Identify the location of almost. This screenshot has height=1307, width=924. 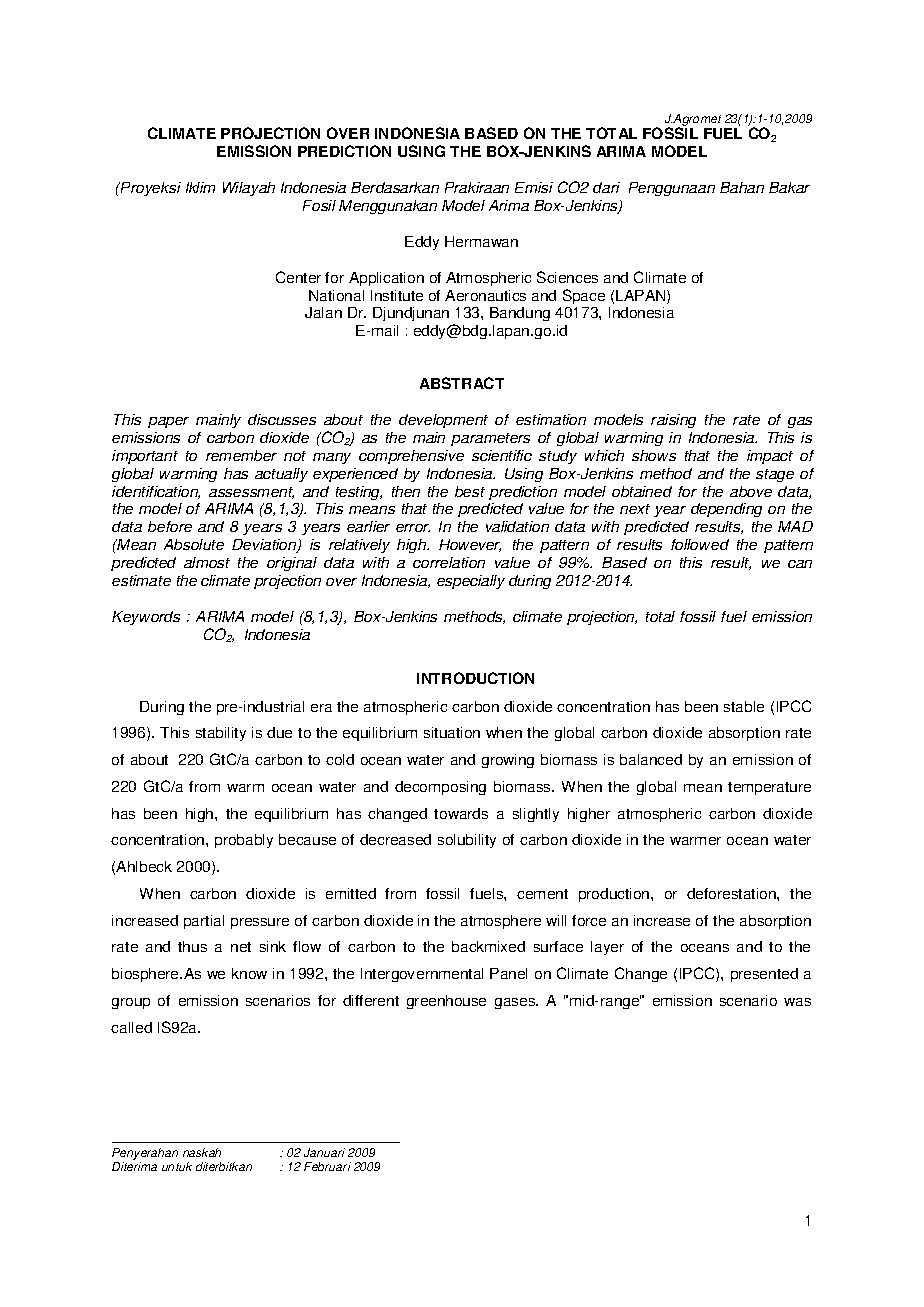
(207, 562).
